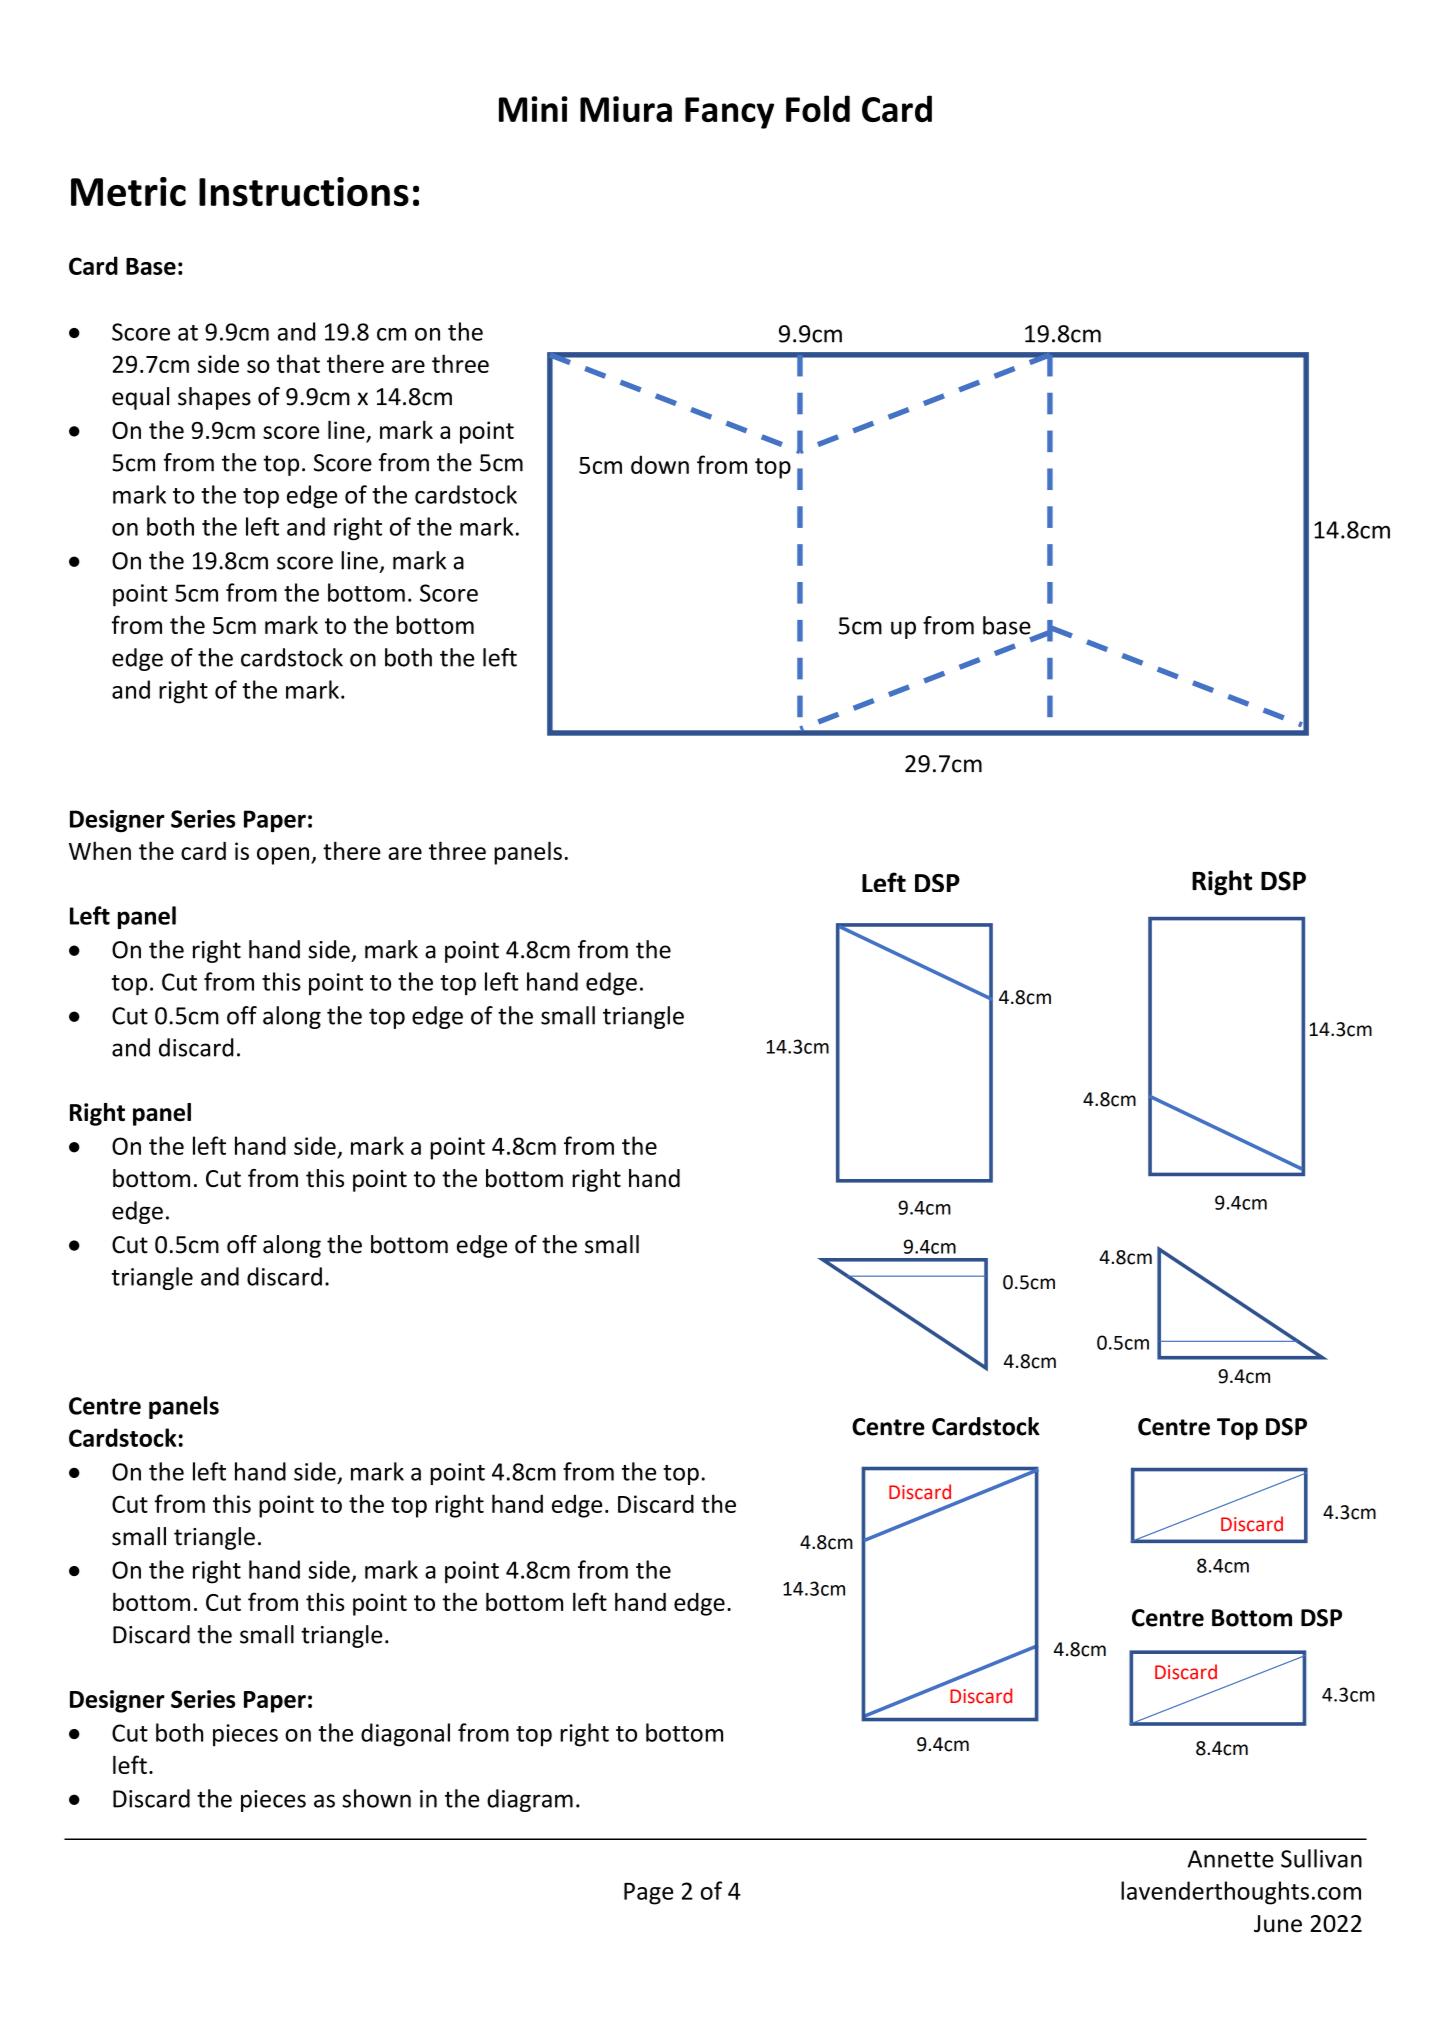 This image has height=2024, width=1431. What do you see at coordinates (304, 191) in the image?
I see `Instructions` at bounding box center [304, 191].
